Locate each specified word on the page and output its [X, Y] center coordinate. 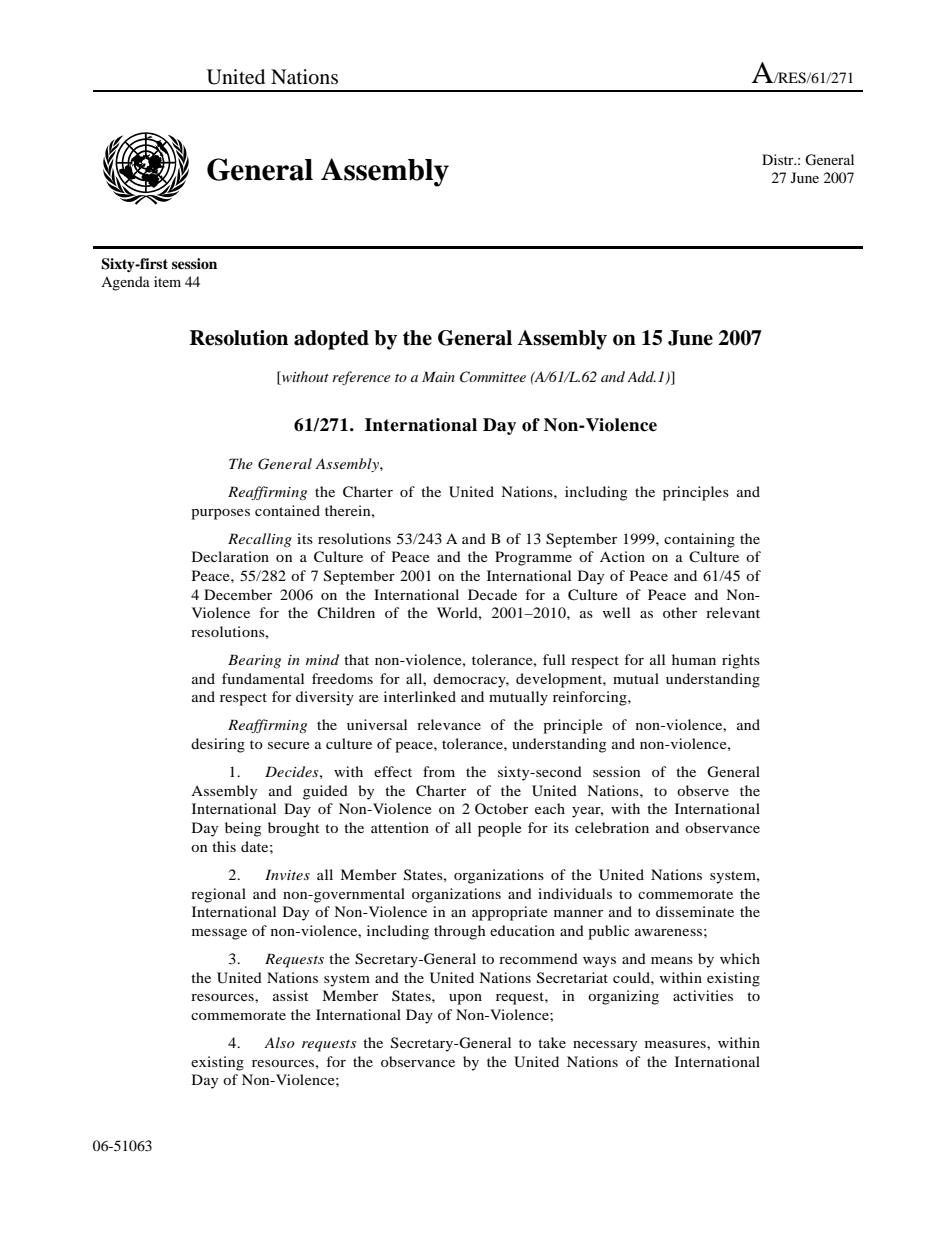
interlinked [420, 696]
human [694, 659]
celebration [612, 827]
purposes [220, 514]
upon [465, 999]
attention [400, 827]
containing [699, 540]
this [224, 846]
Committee [493, 377]
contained [287, 510]
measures [676, 1044]
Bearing [254, 661]
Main [438, 376]
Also [279, 1042]
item [167, 281]
